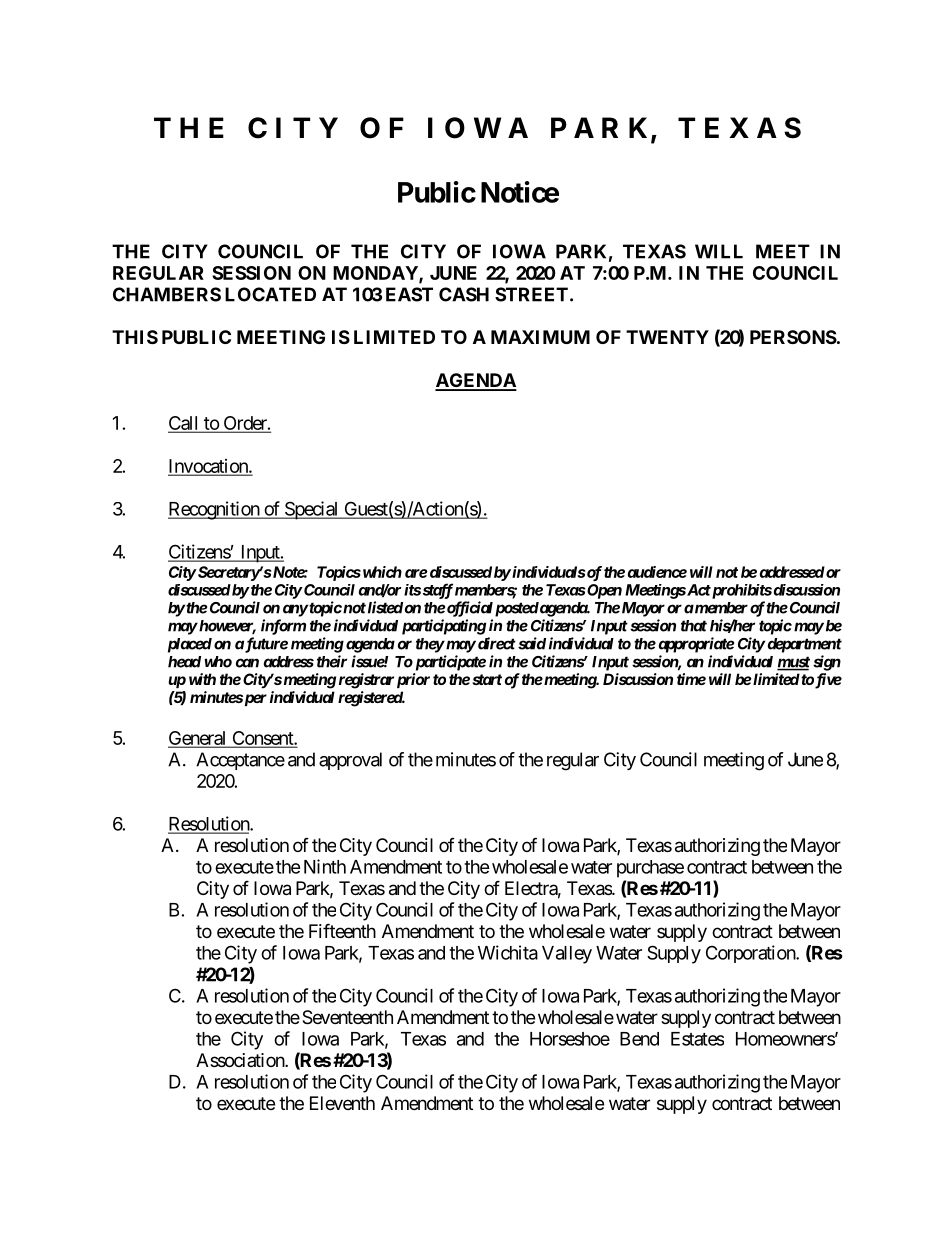 The image size is (952, 1233). I want to click on LOCATED, so click(270, 294).
